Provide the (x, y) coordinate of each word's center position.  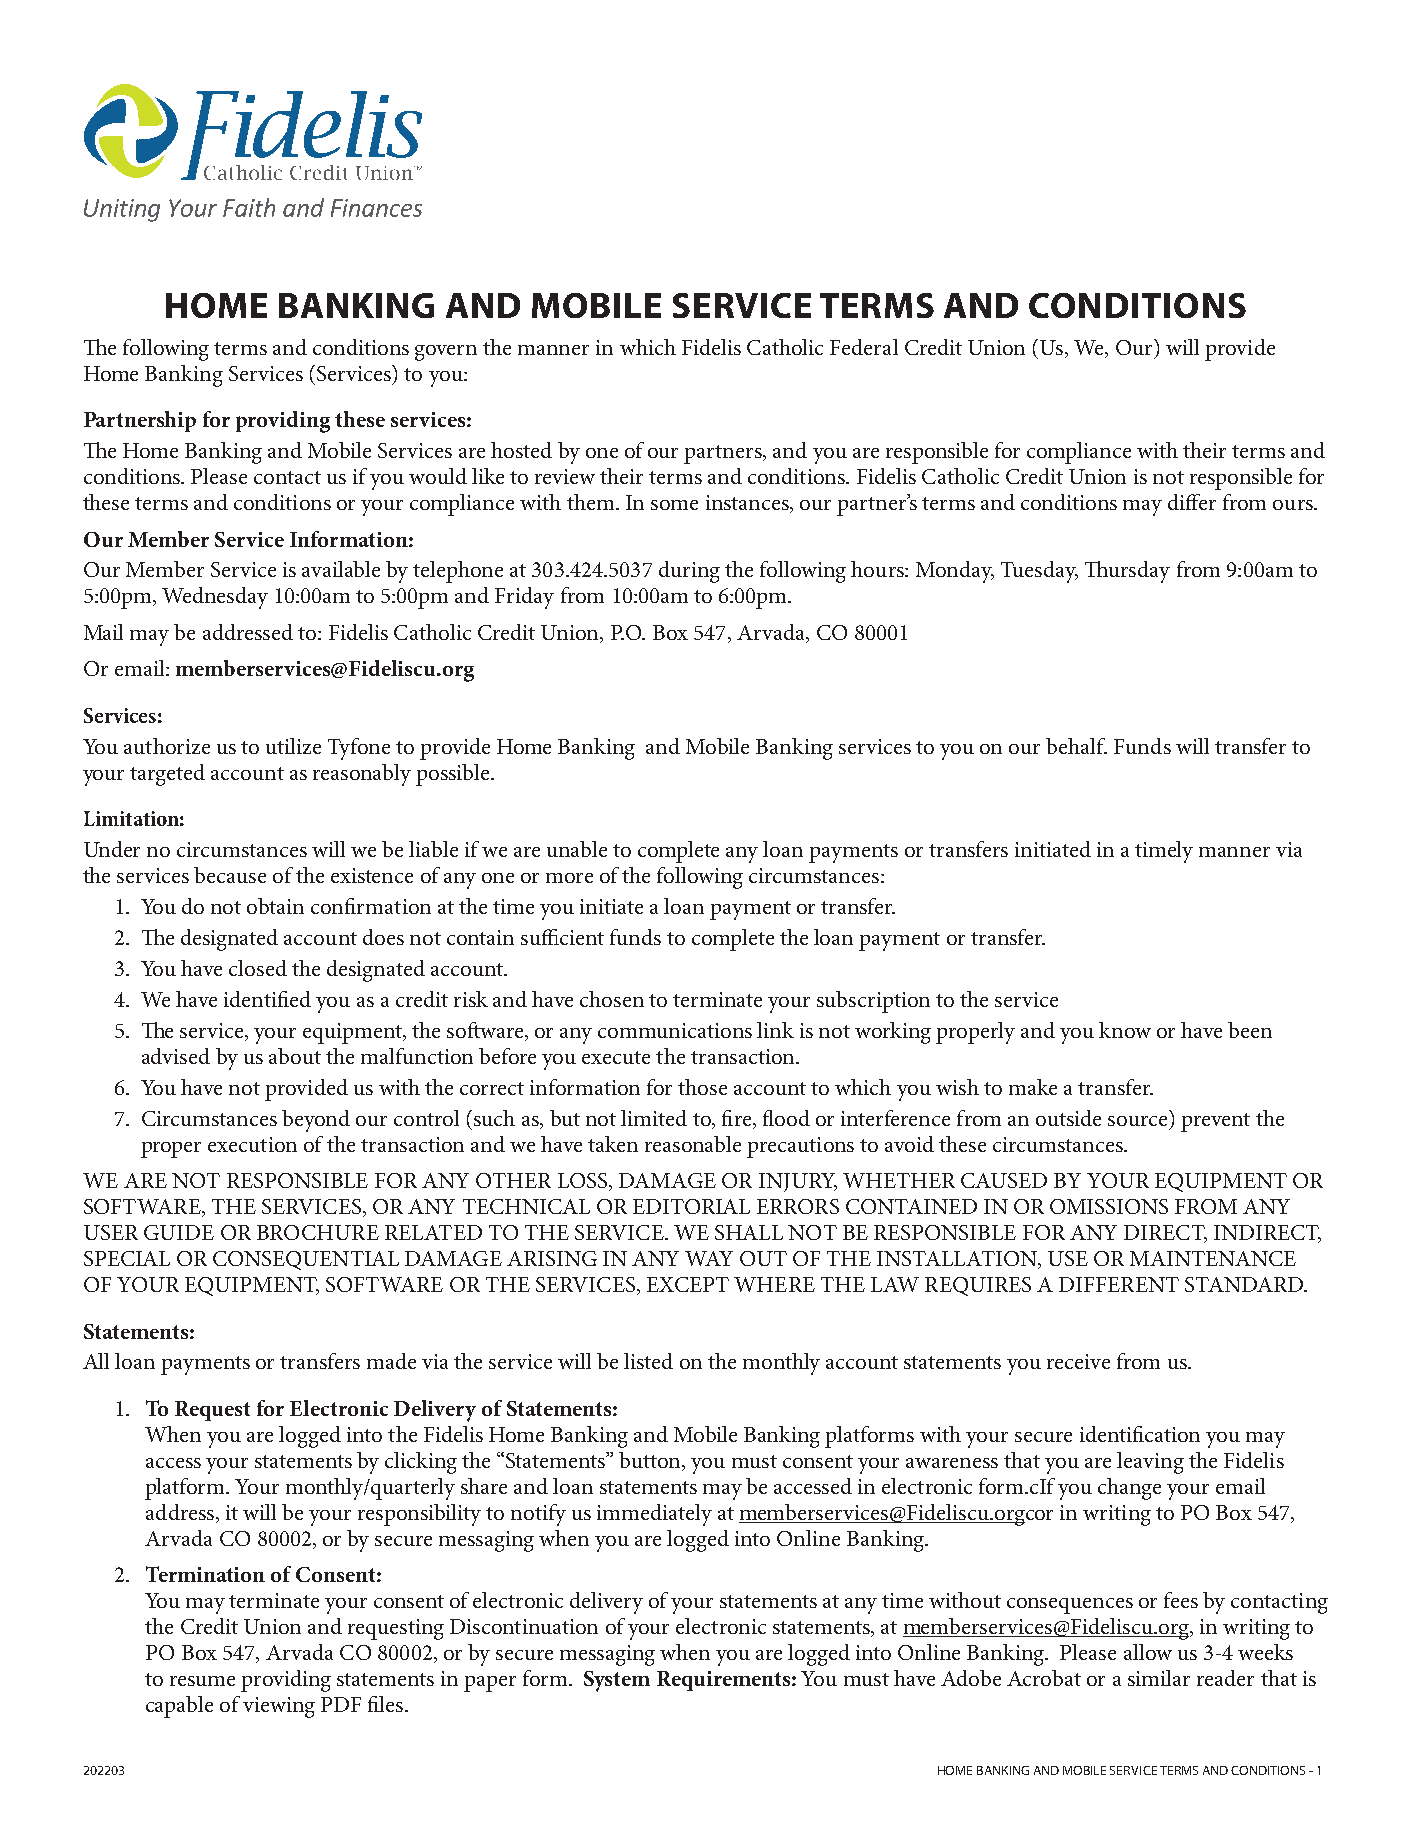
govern (446, 353)
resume (202, 1681)
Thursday (1127, 572)
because (230, 875)
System (617, 1681)
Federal (864, 347)
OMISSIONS (1109, 1206)
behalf (1076, 746)
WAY (709, 1258)
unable (577, 849)
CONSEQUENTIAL (306, 1260)
